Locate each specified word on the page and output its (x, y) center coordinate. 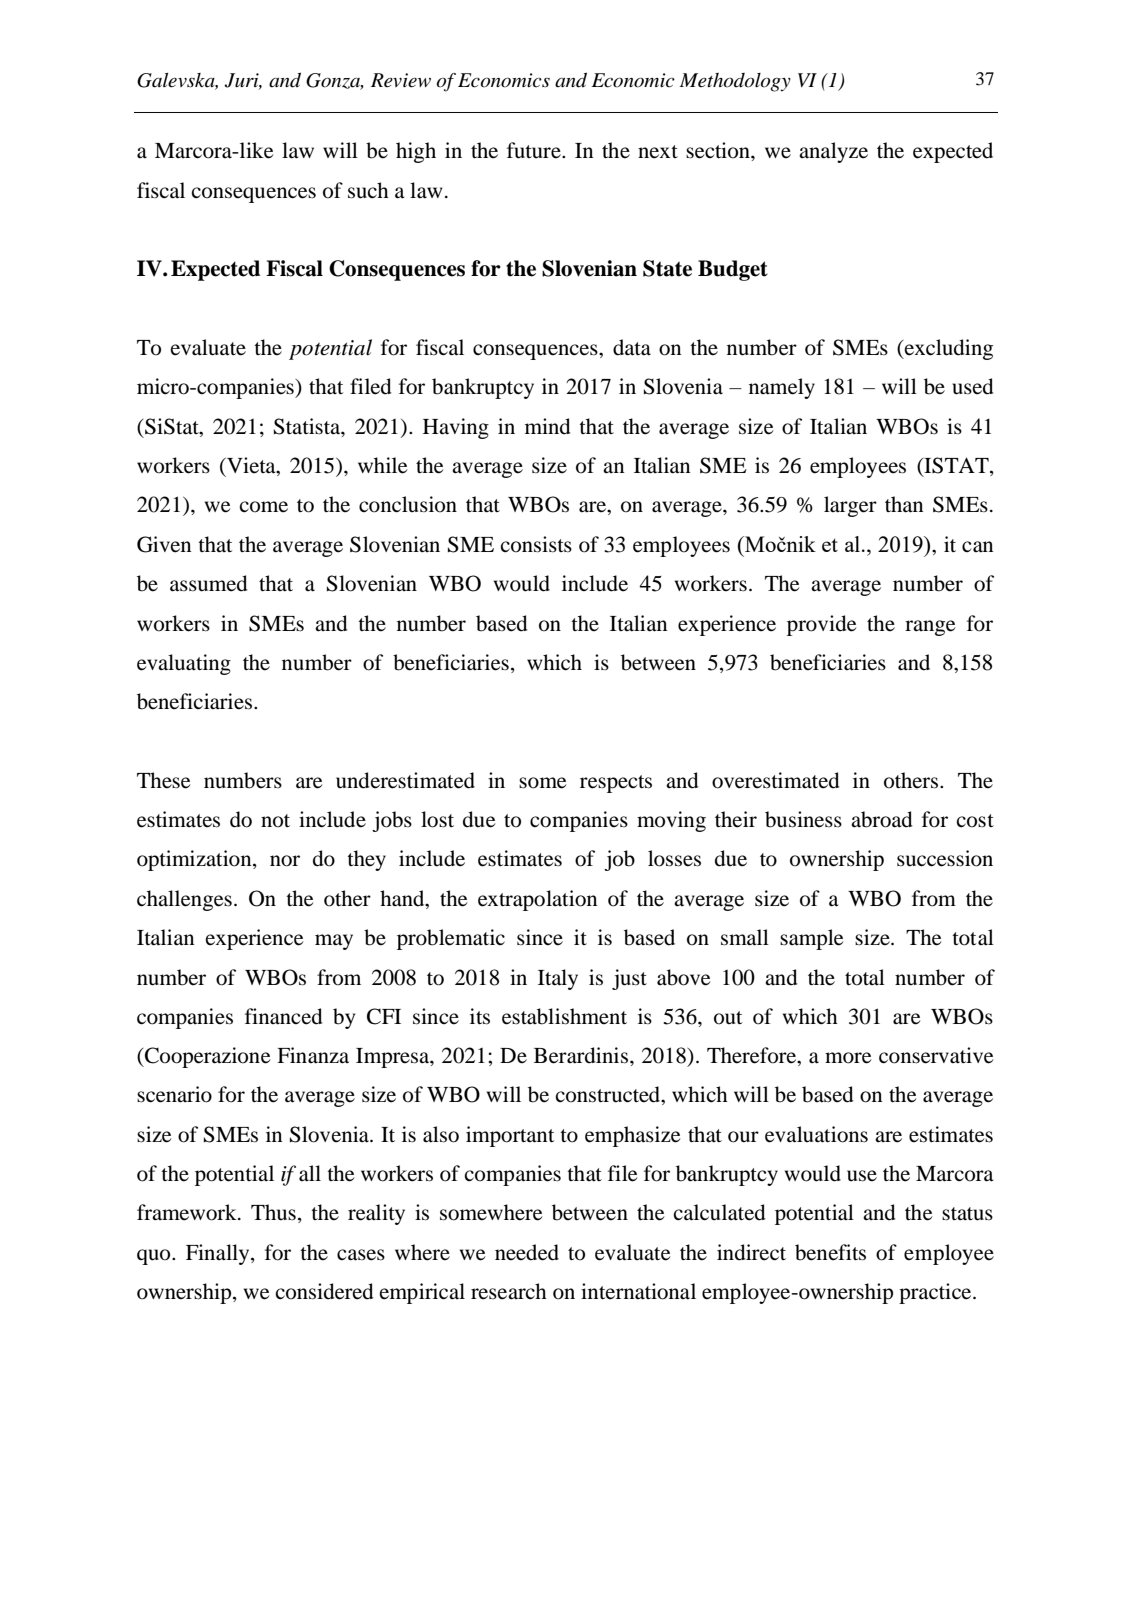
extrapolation (537, 900)
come (263, 507)
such (368, 190)
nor (285, 861)
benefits (830, 1252)
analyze (833, 152)
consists (536, 544)
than (904, 504)
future (535, 150)
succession (945, 858)
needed (527, 1252)
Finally (219, 1254)
